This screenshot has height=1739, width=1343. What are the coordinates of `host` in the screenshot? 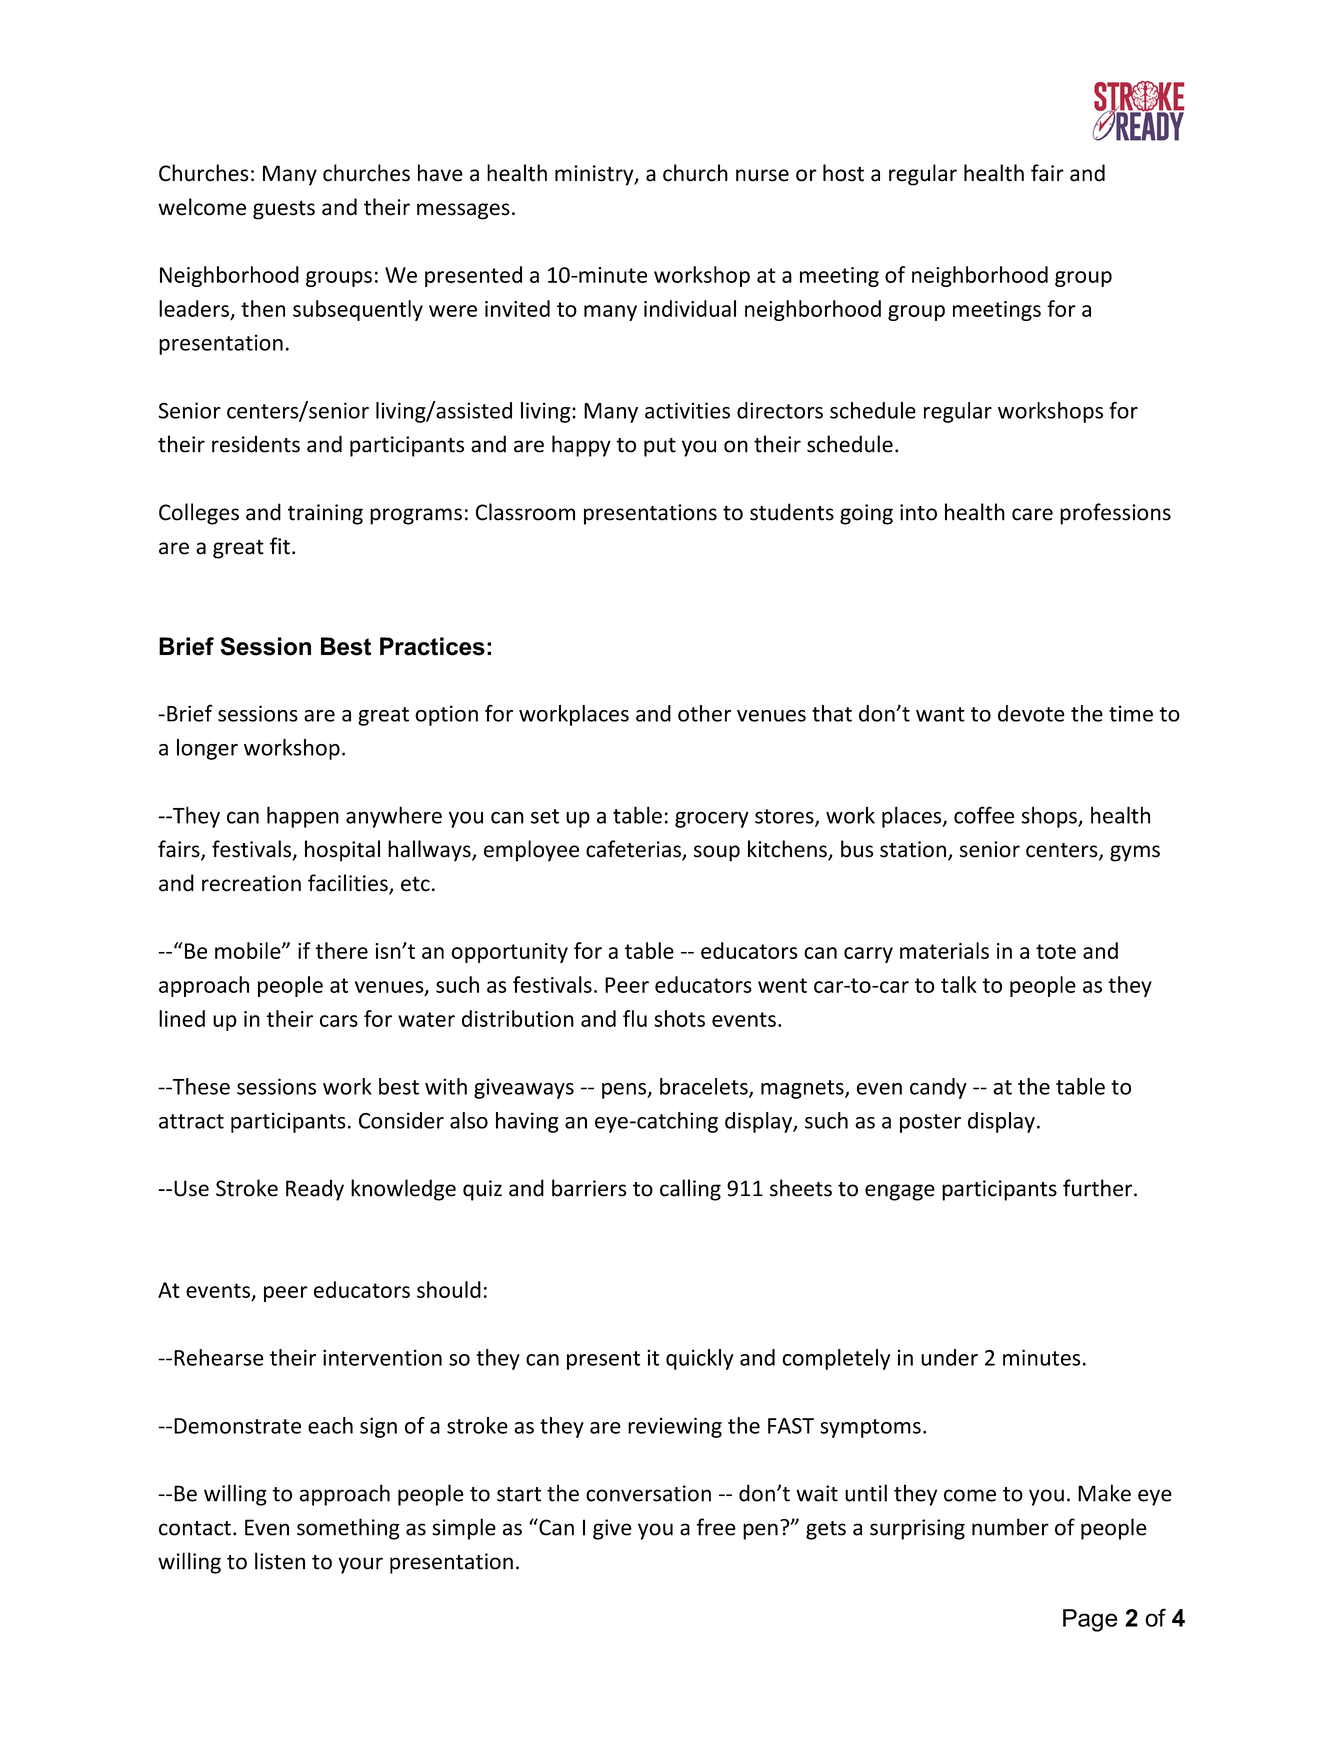 It's located at (843, 173).
